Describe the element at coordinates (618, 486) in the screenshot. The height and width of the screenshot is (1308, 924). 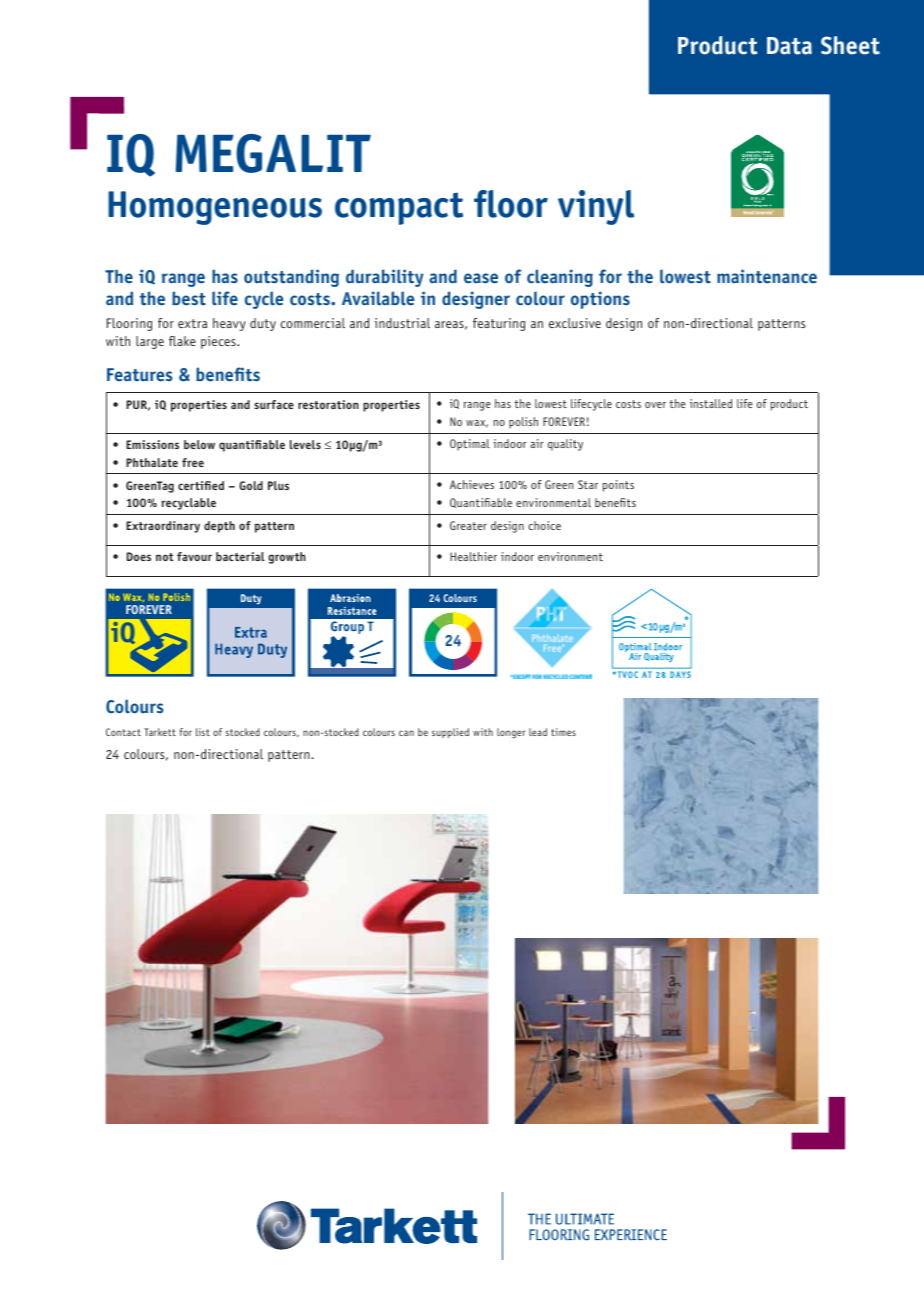
I see `points` at that location.
